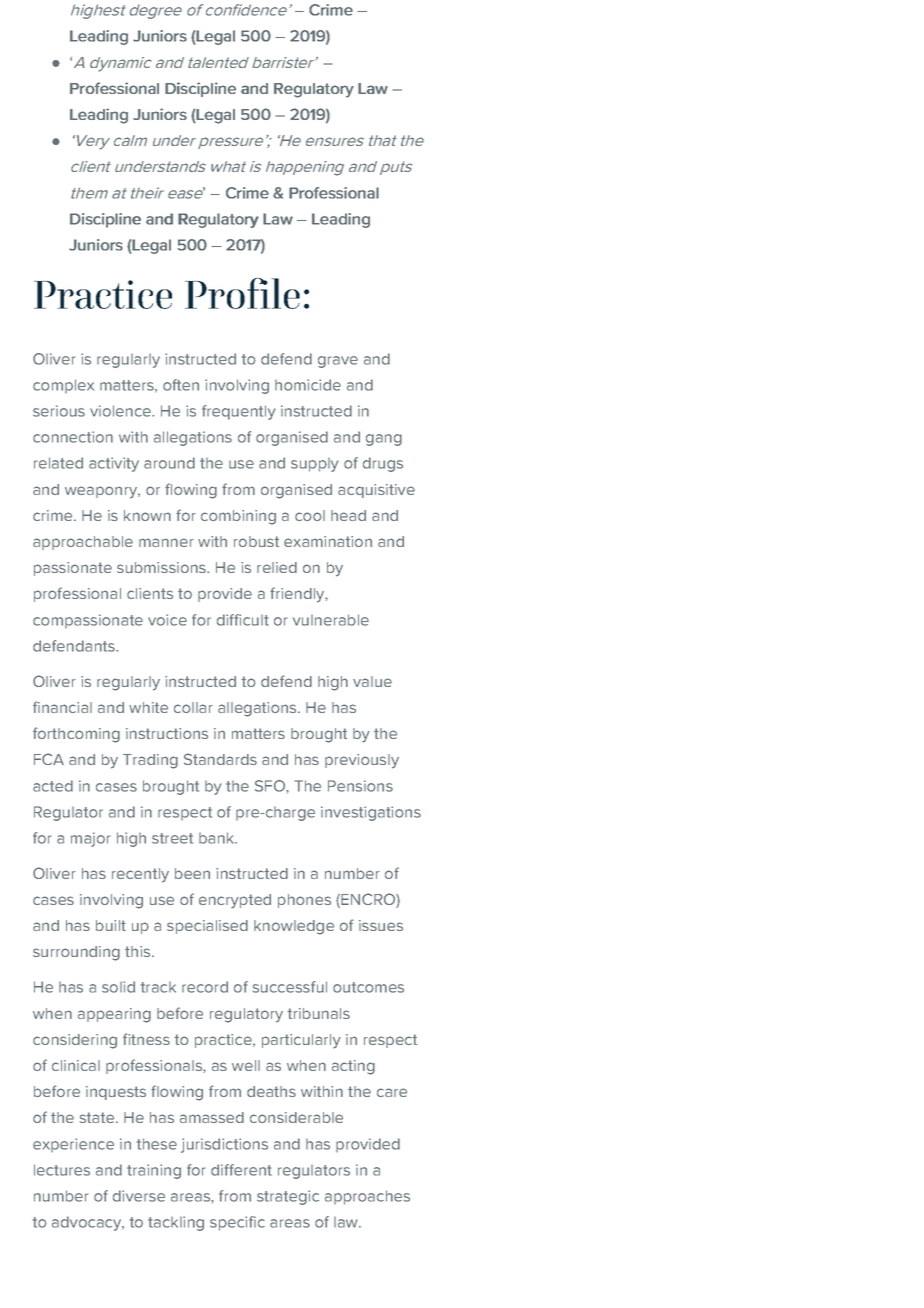 The height and width of the page is (1308, 924). I want to click on grave, so click(338, 362).
